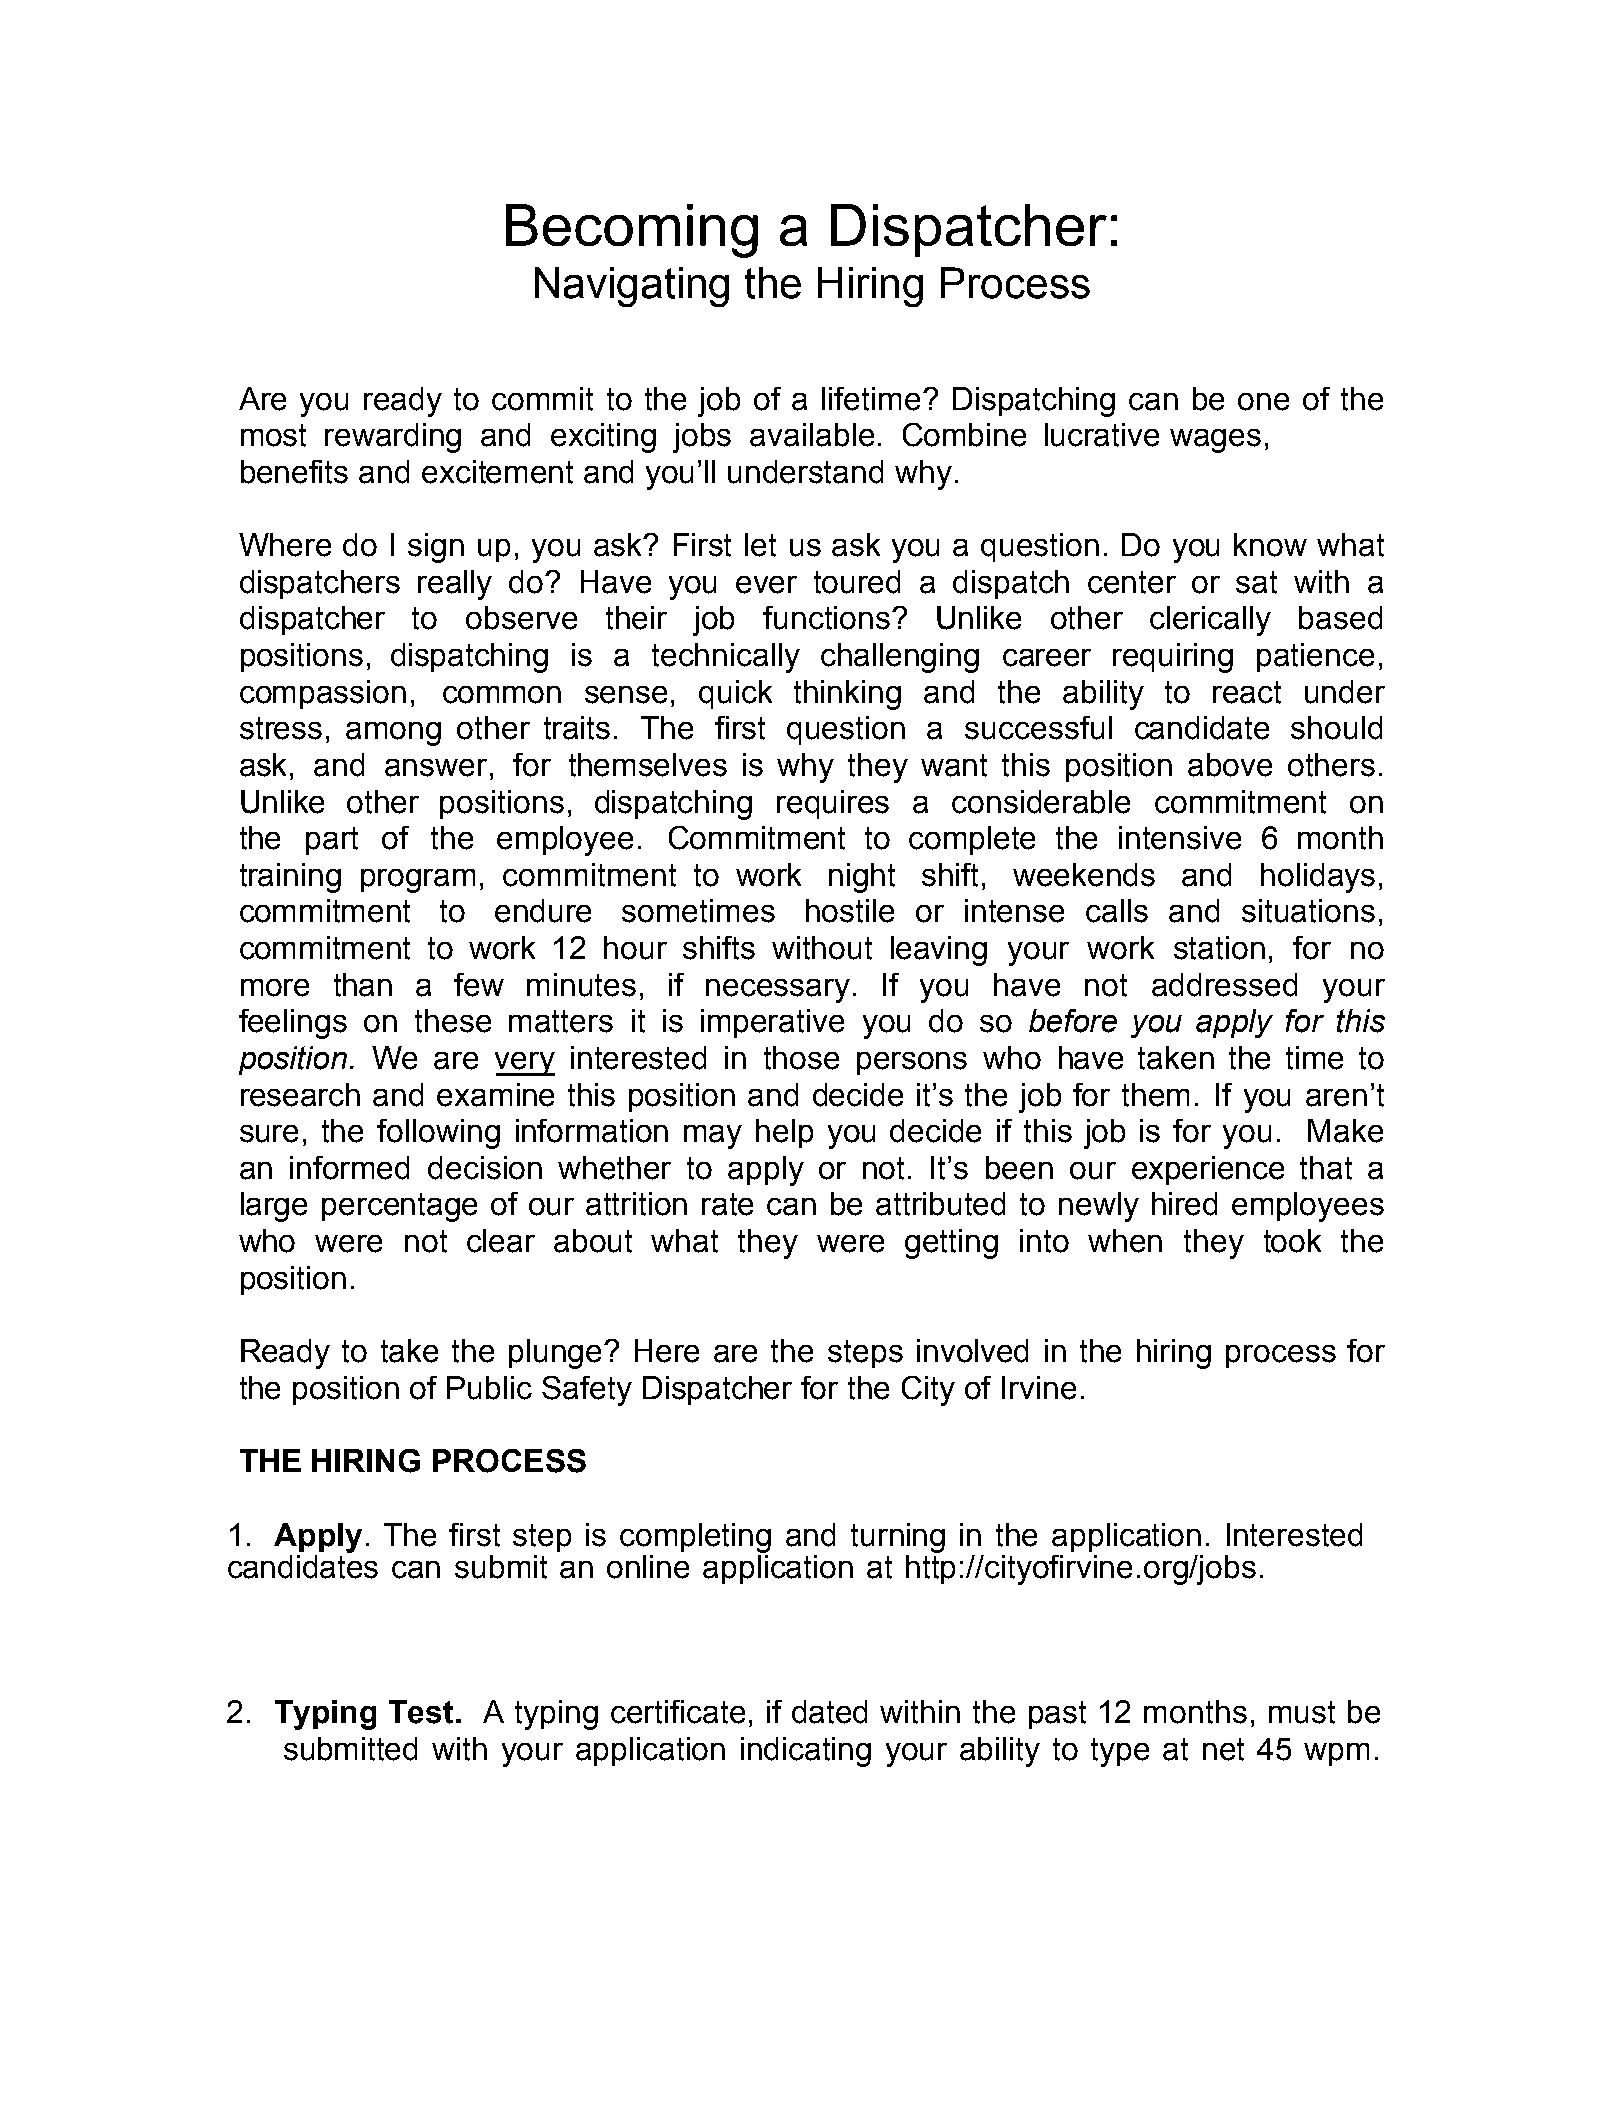  What do you see at coordinates (1230, 765) in the page?
I see `above` at bounding box center [1230, 765].
